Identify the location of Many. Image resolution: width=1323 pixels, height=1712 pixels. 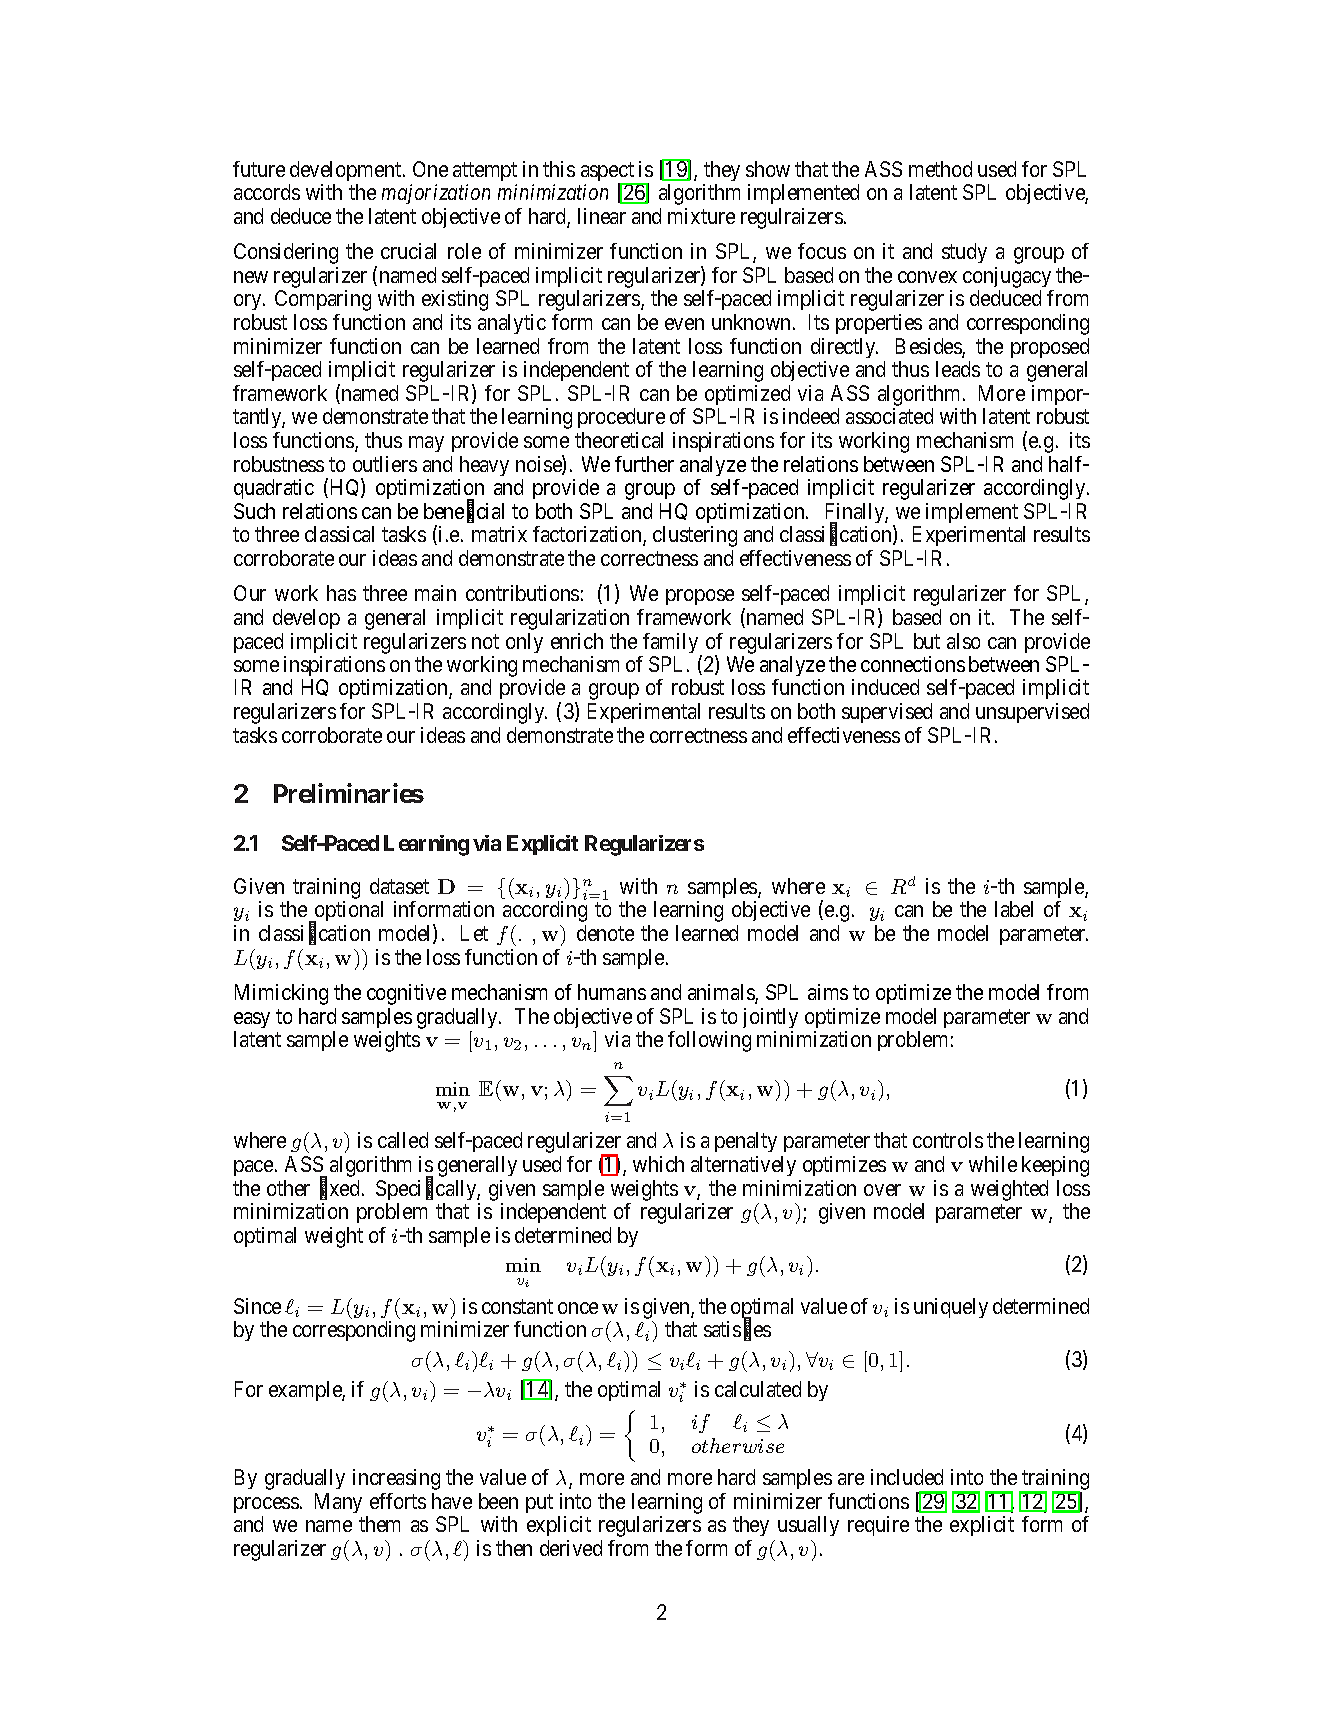
(338, 1503).
